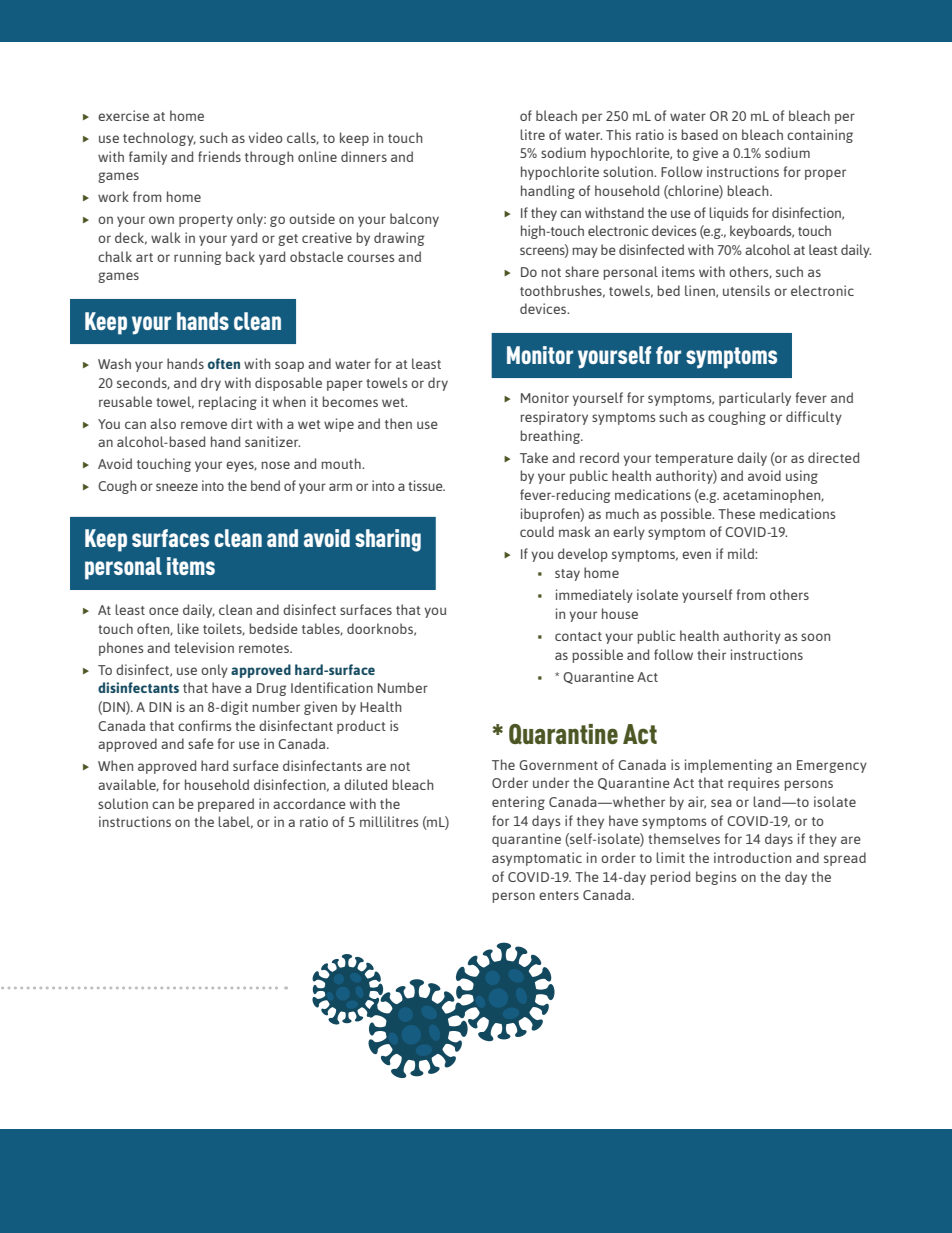  I want to click on prepared, so click(226, 805).
